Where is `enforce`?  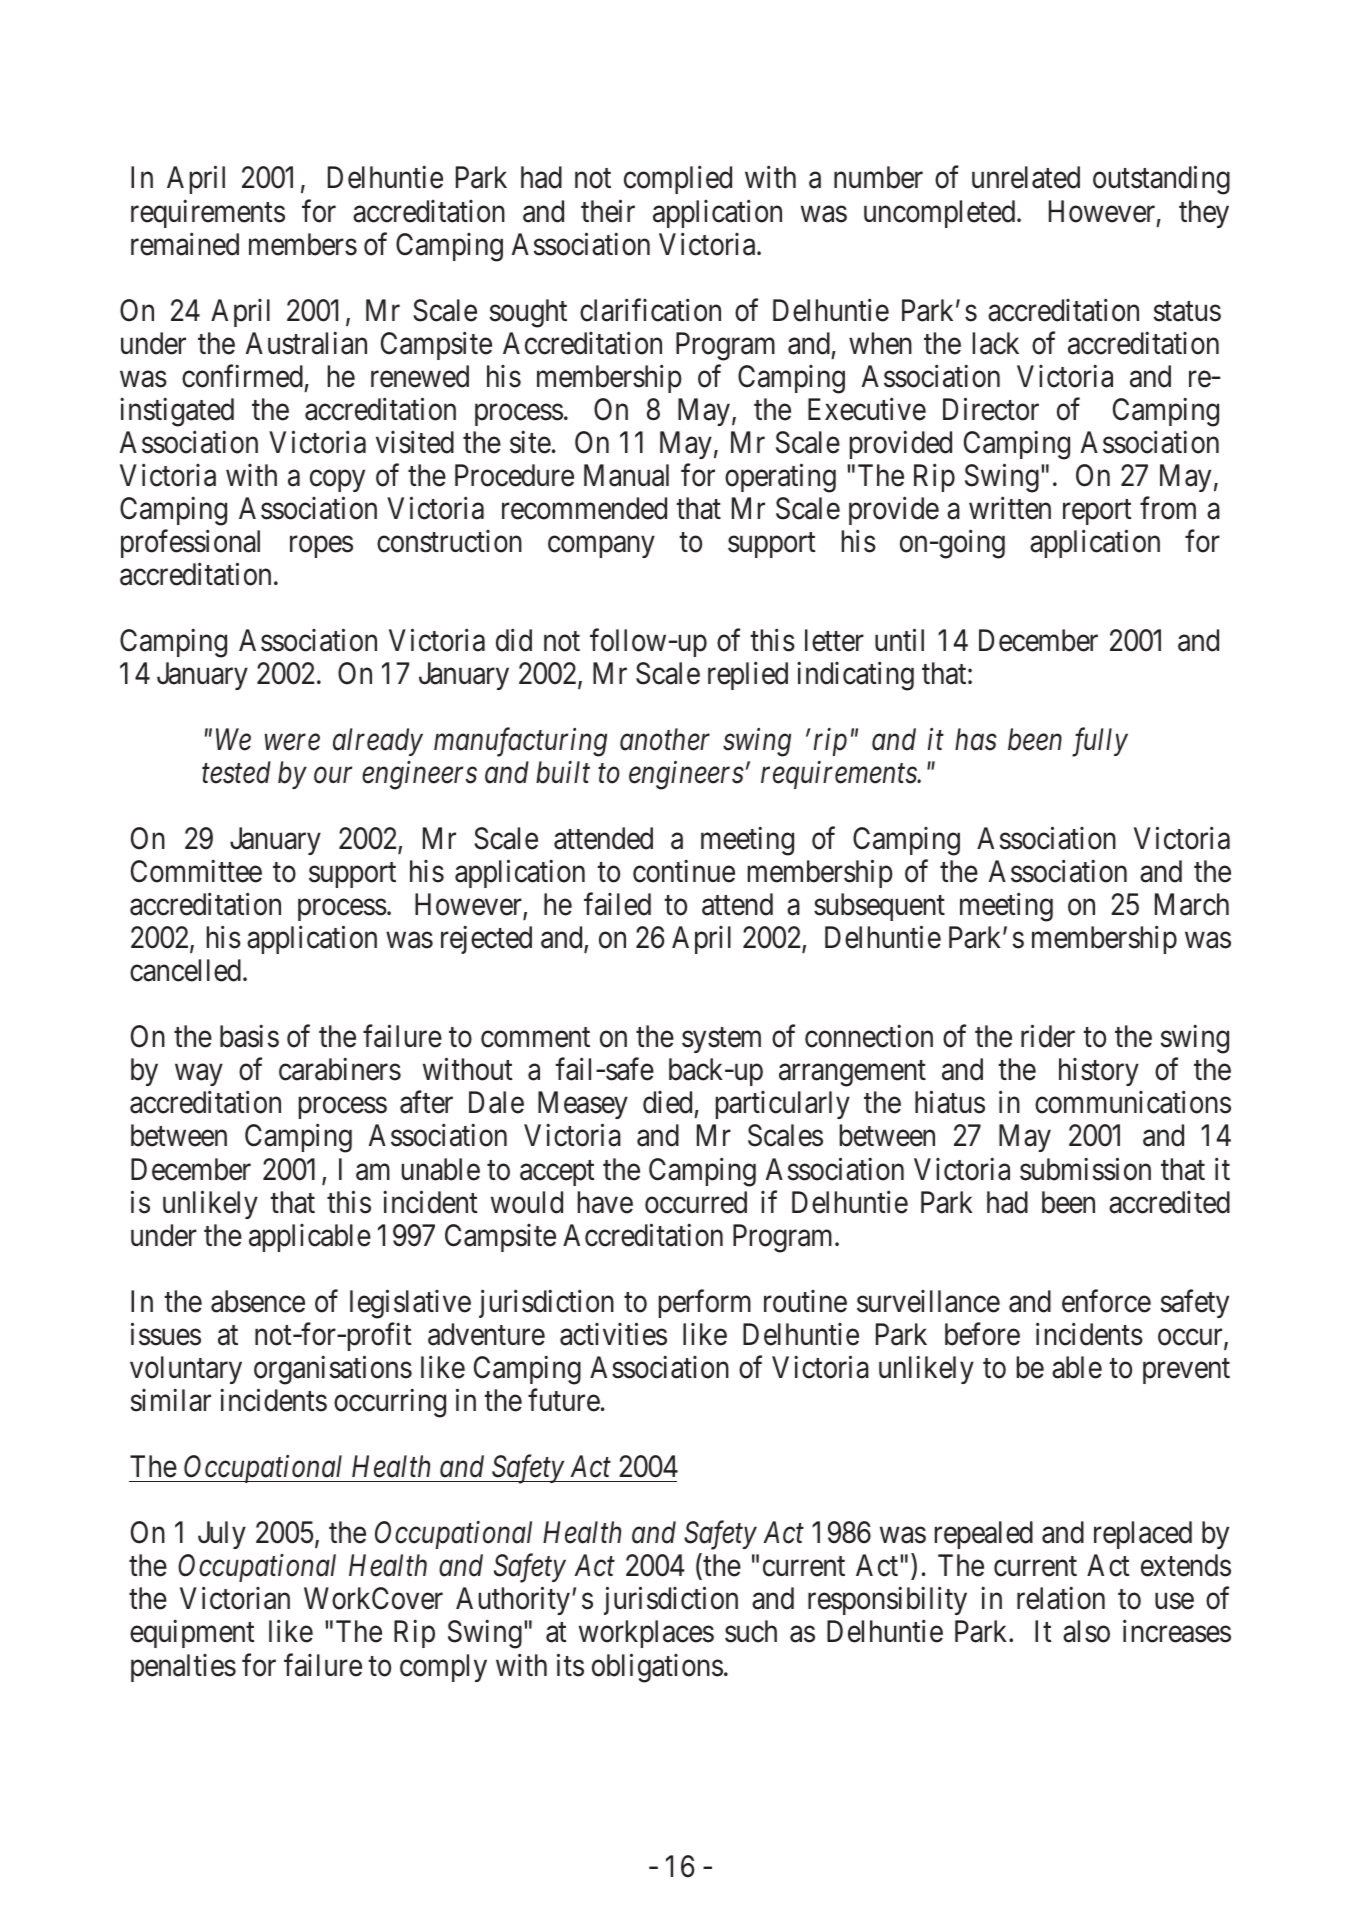 enforce is located at coordinates (1106, 1301).
